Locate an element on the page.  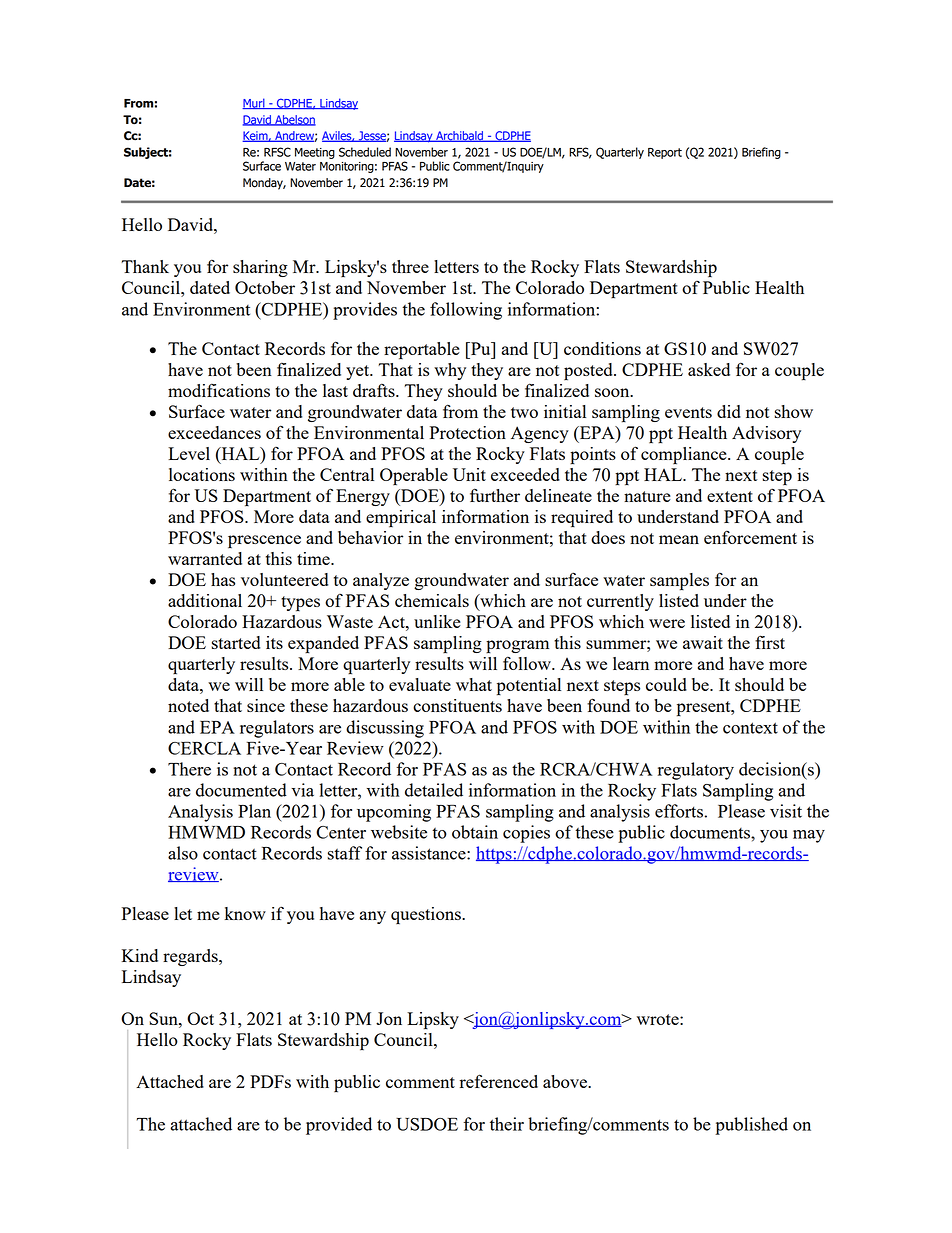
modifications is located at coordinates (219, 390).
